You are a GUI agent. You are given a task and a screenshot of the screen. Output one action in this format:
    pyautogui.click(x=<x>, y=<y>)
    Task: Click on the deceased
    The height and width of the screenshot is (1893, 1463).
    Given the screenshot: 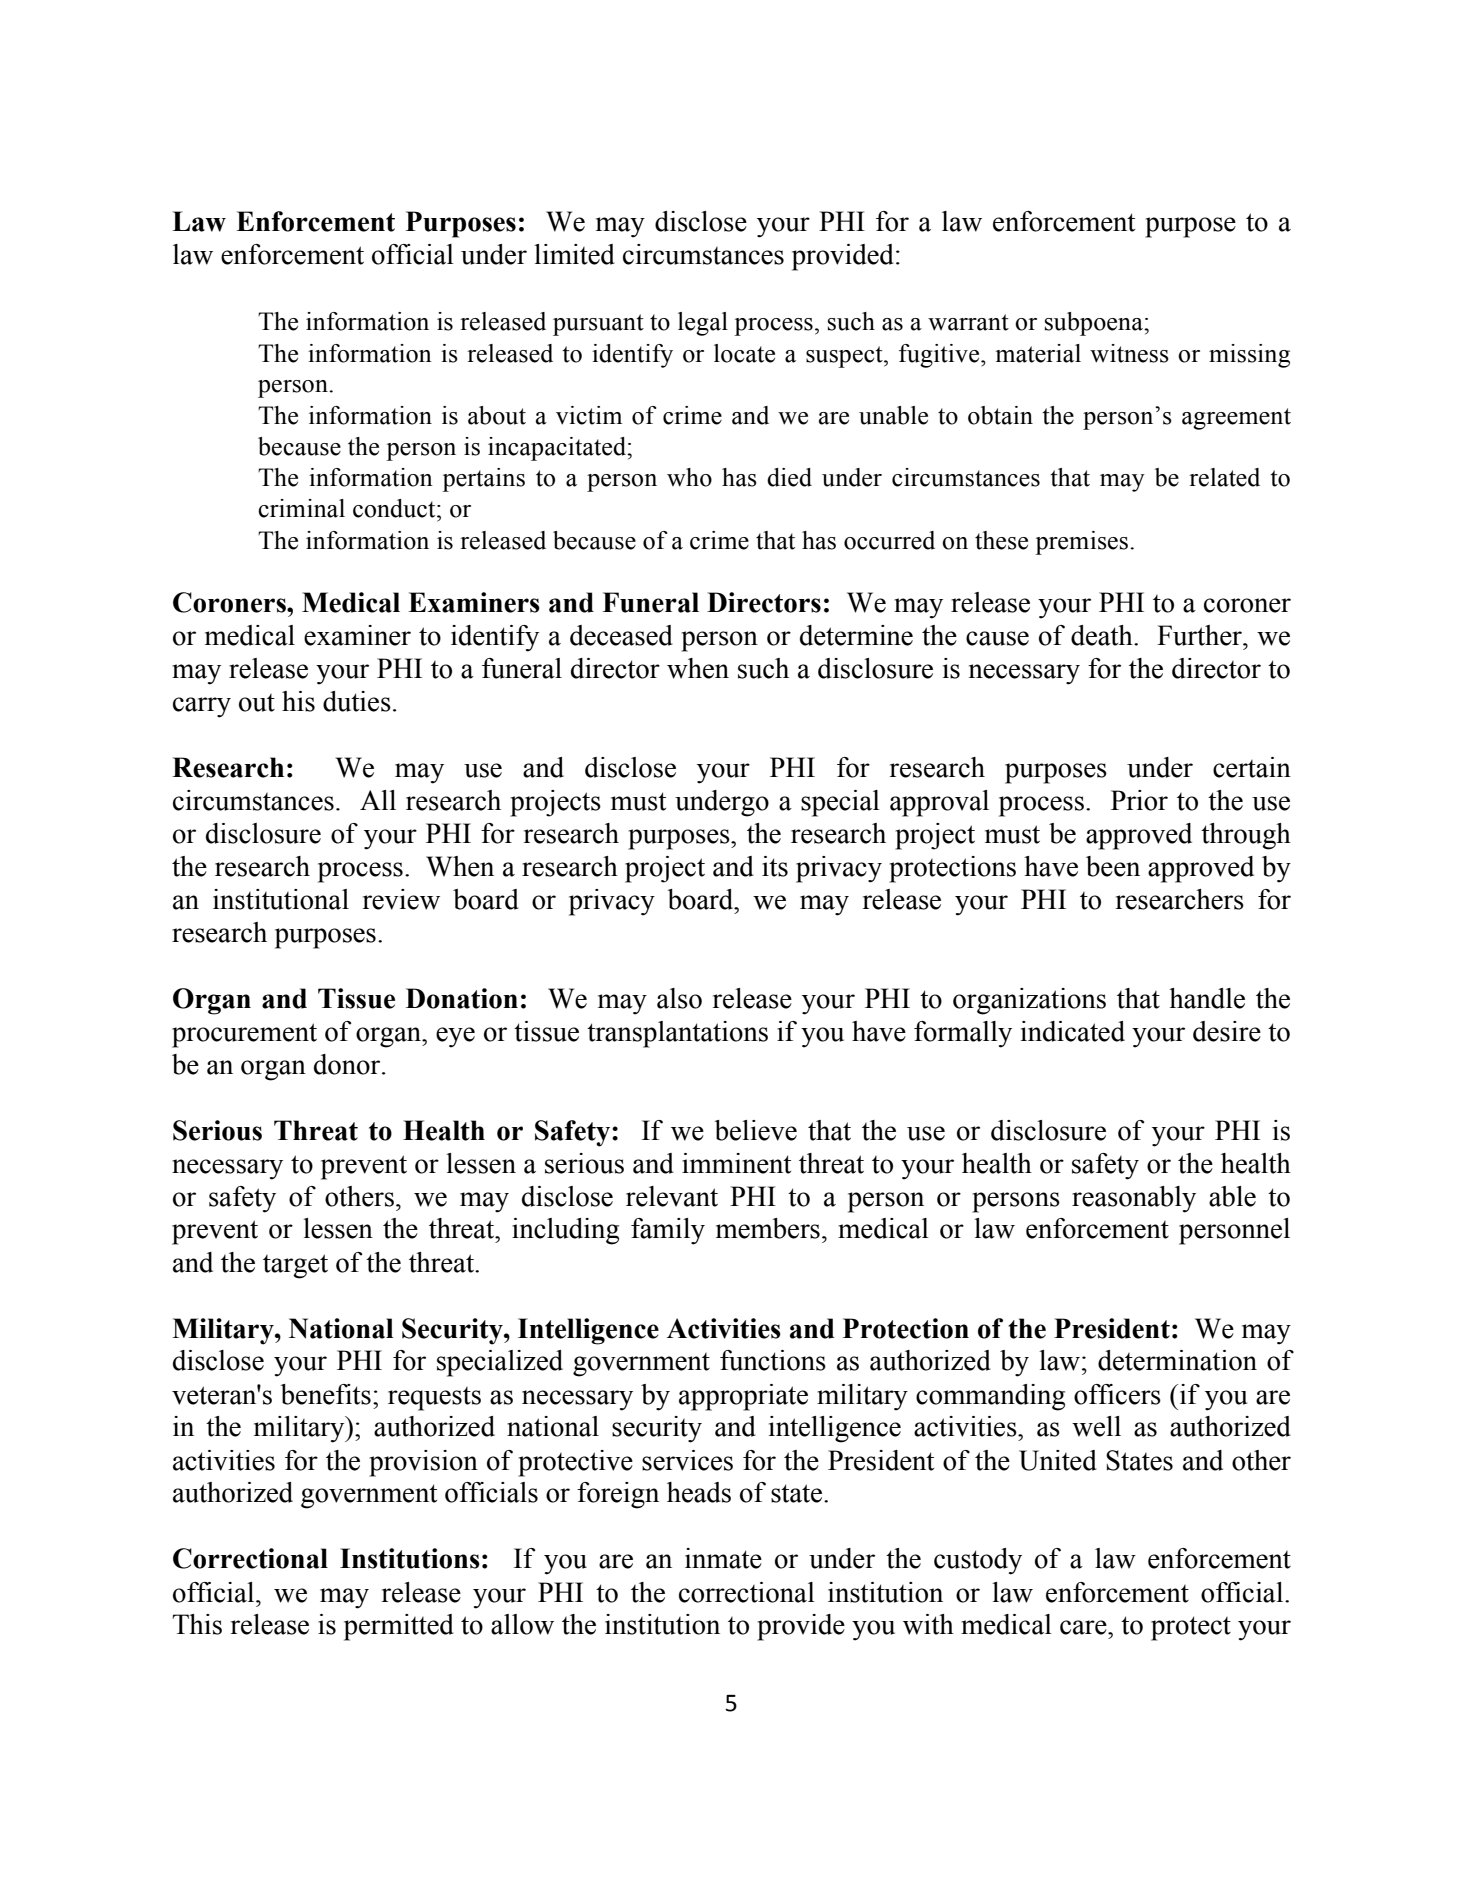 What is the action you would take?
    pyautogui.click(x=621, y=635)
